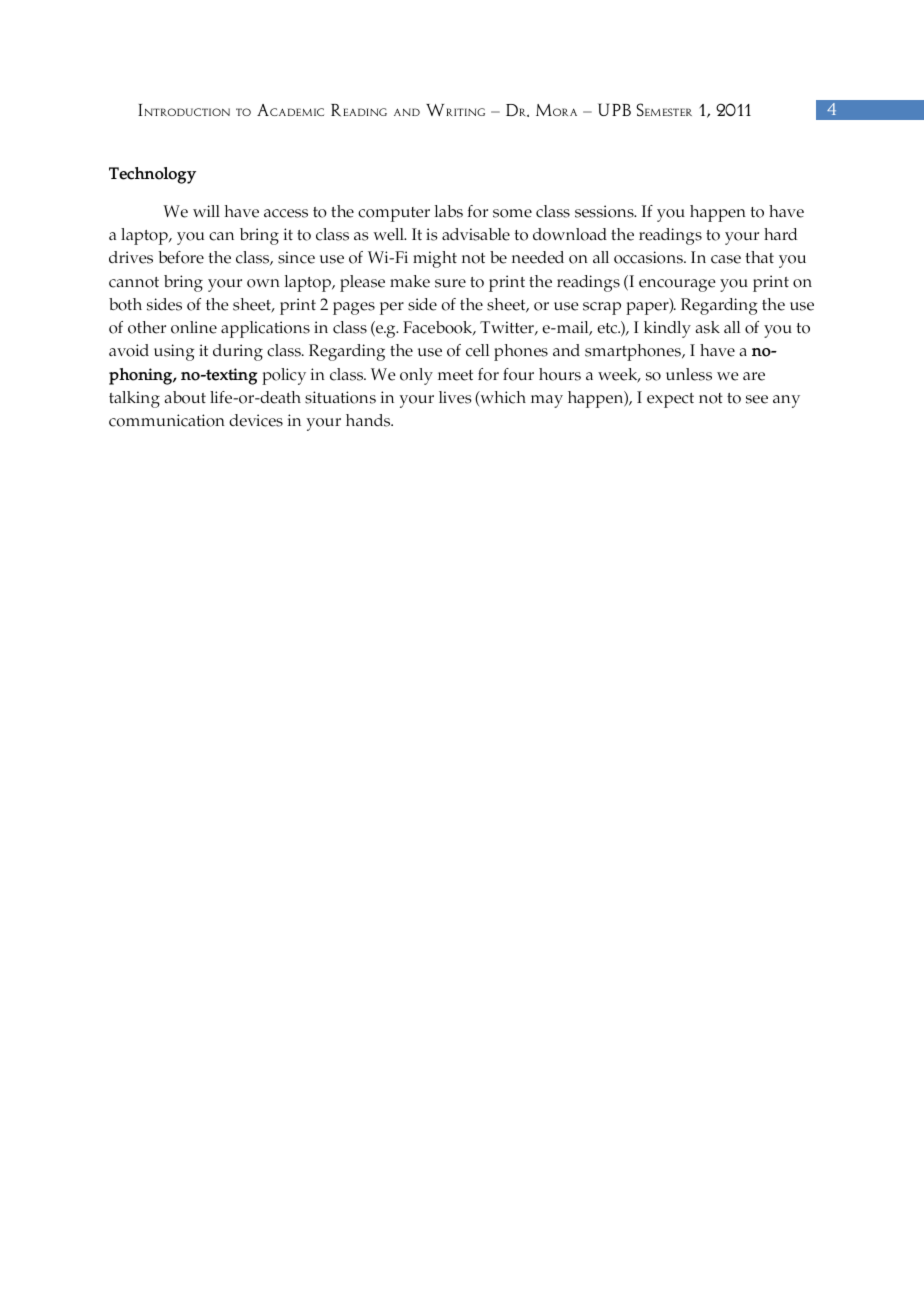 The image size is (924, 1308). Describe the element at coordinates (449, 211) in the screenshot. I see `labs` at that location.
